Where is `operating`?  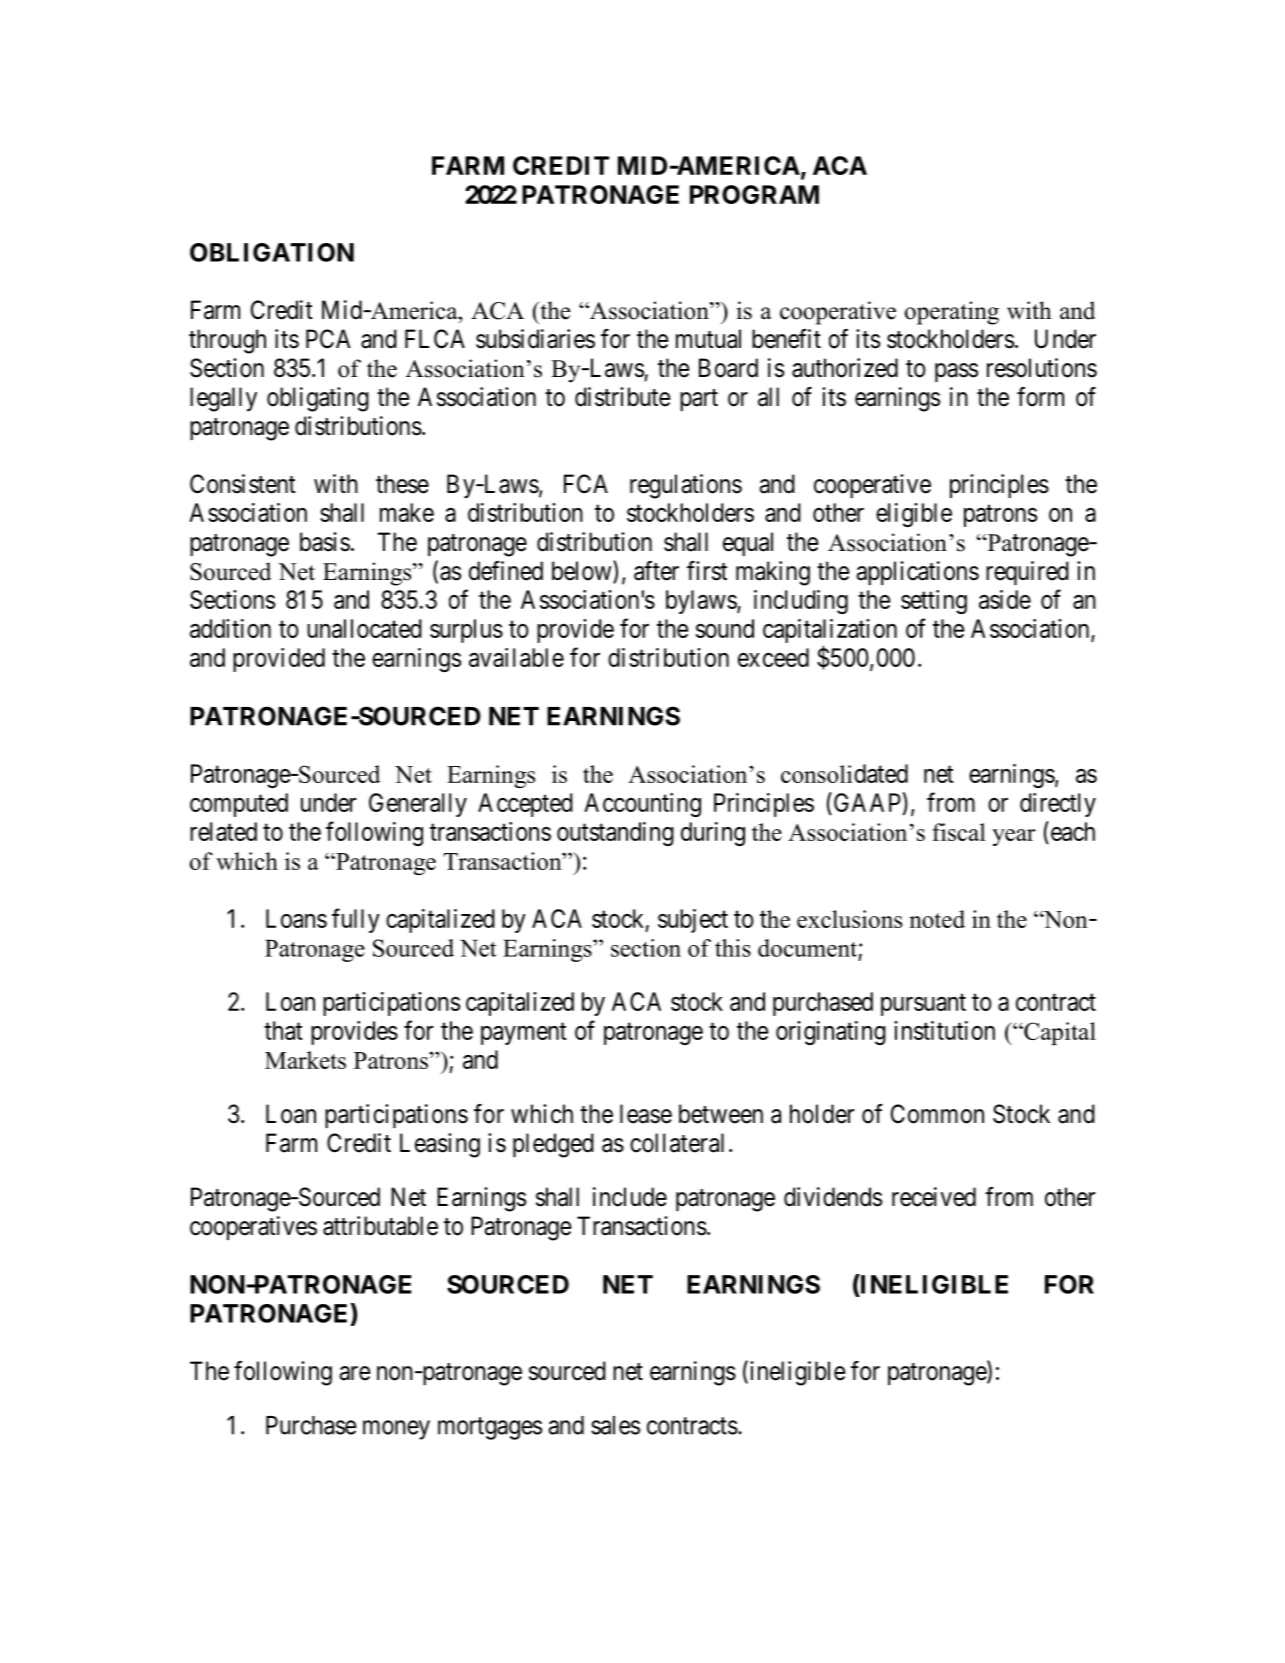 operating is located at coordinates (952, 313).
